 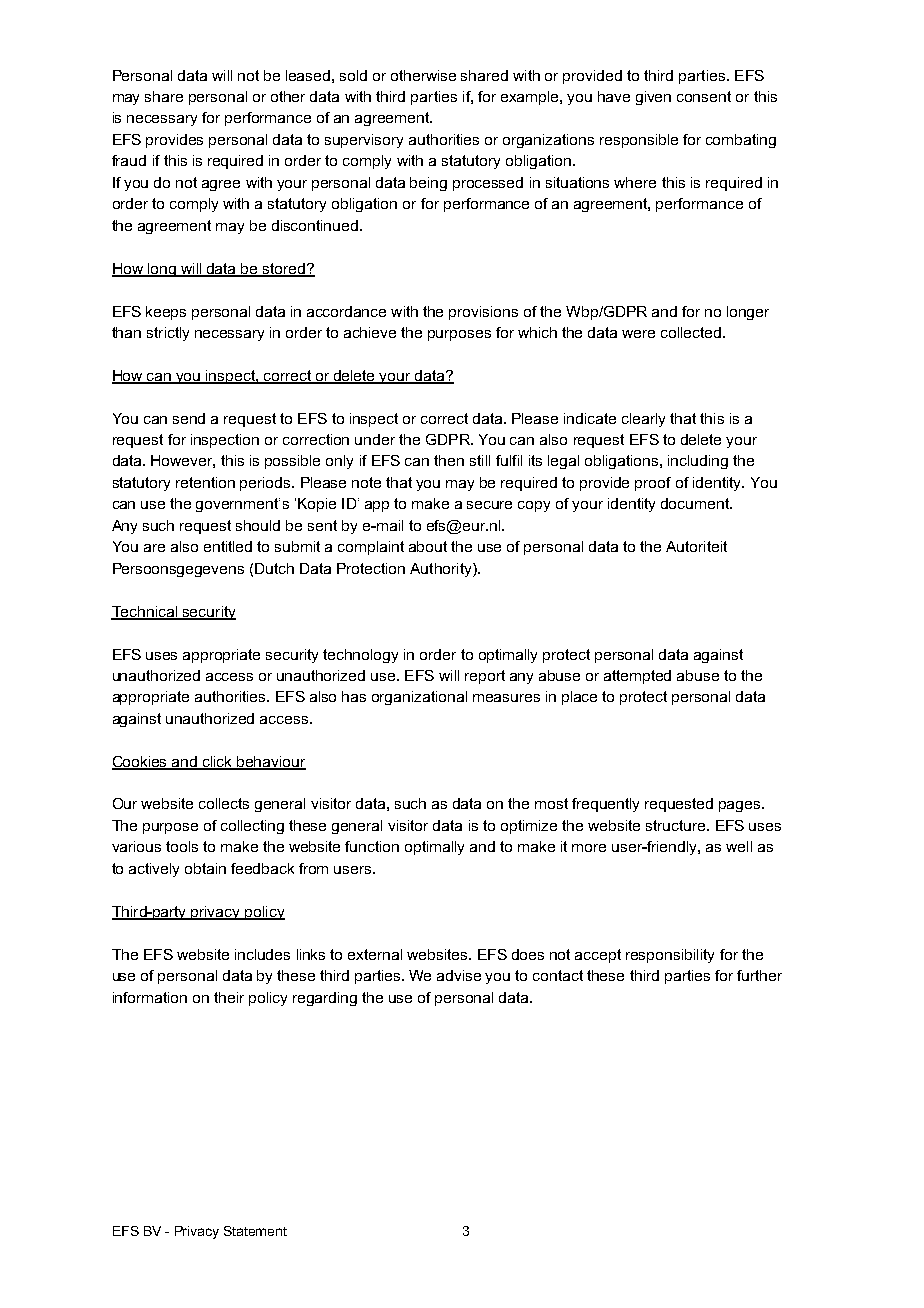 What do you see at coordinates (145, 612) in the screenshot?
I see `Technical` at bounding box center [145, 612].
